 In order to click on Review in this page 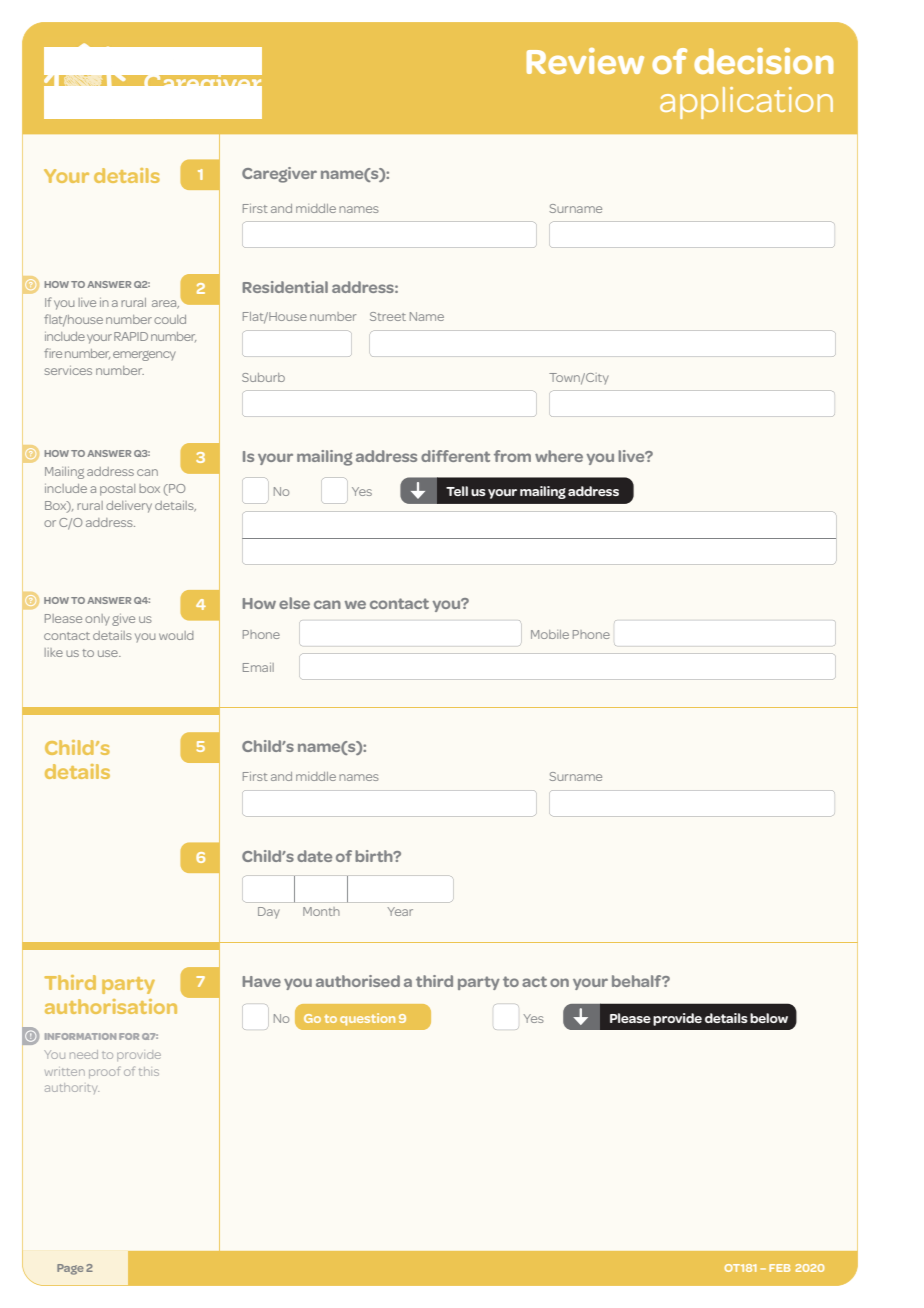, I will do `click(585, 61)`.
